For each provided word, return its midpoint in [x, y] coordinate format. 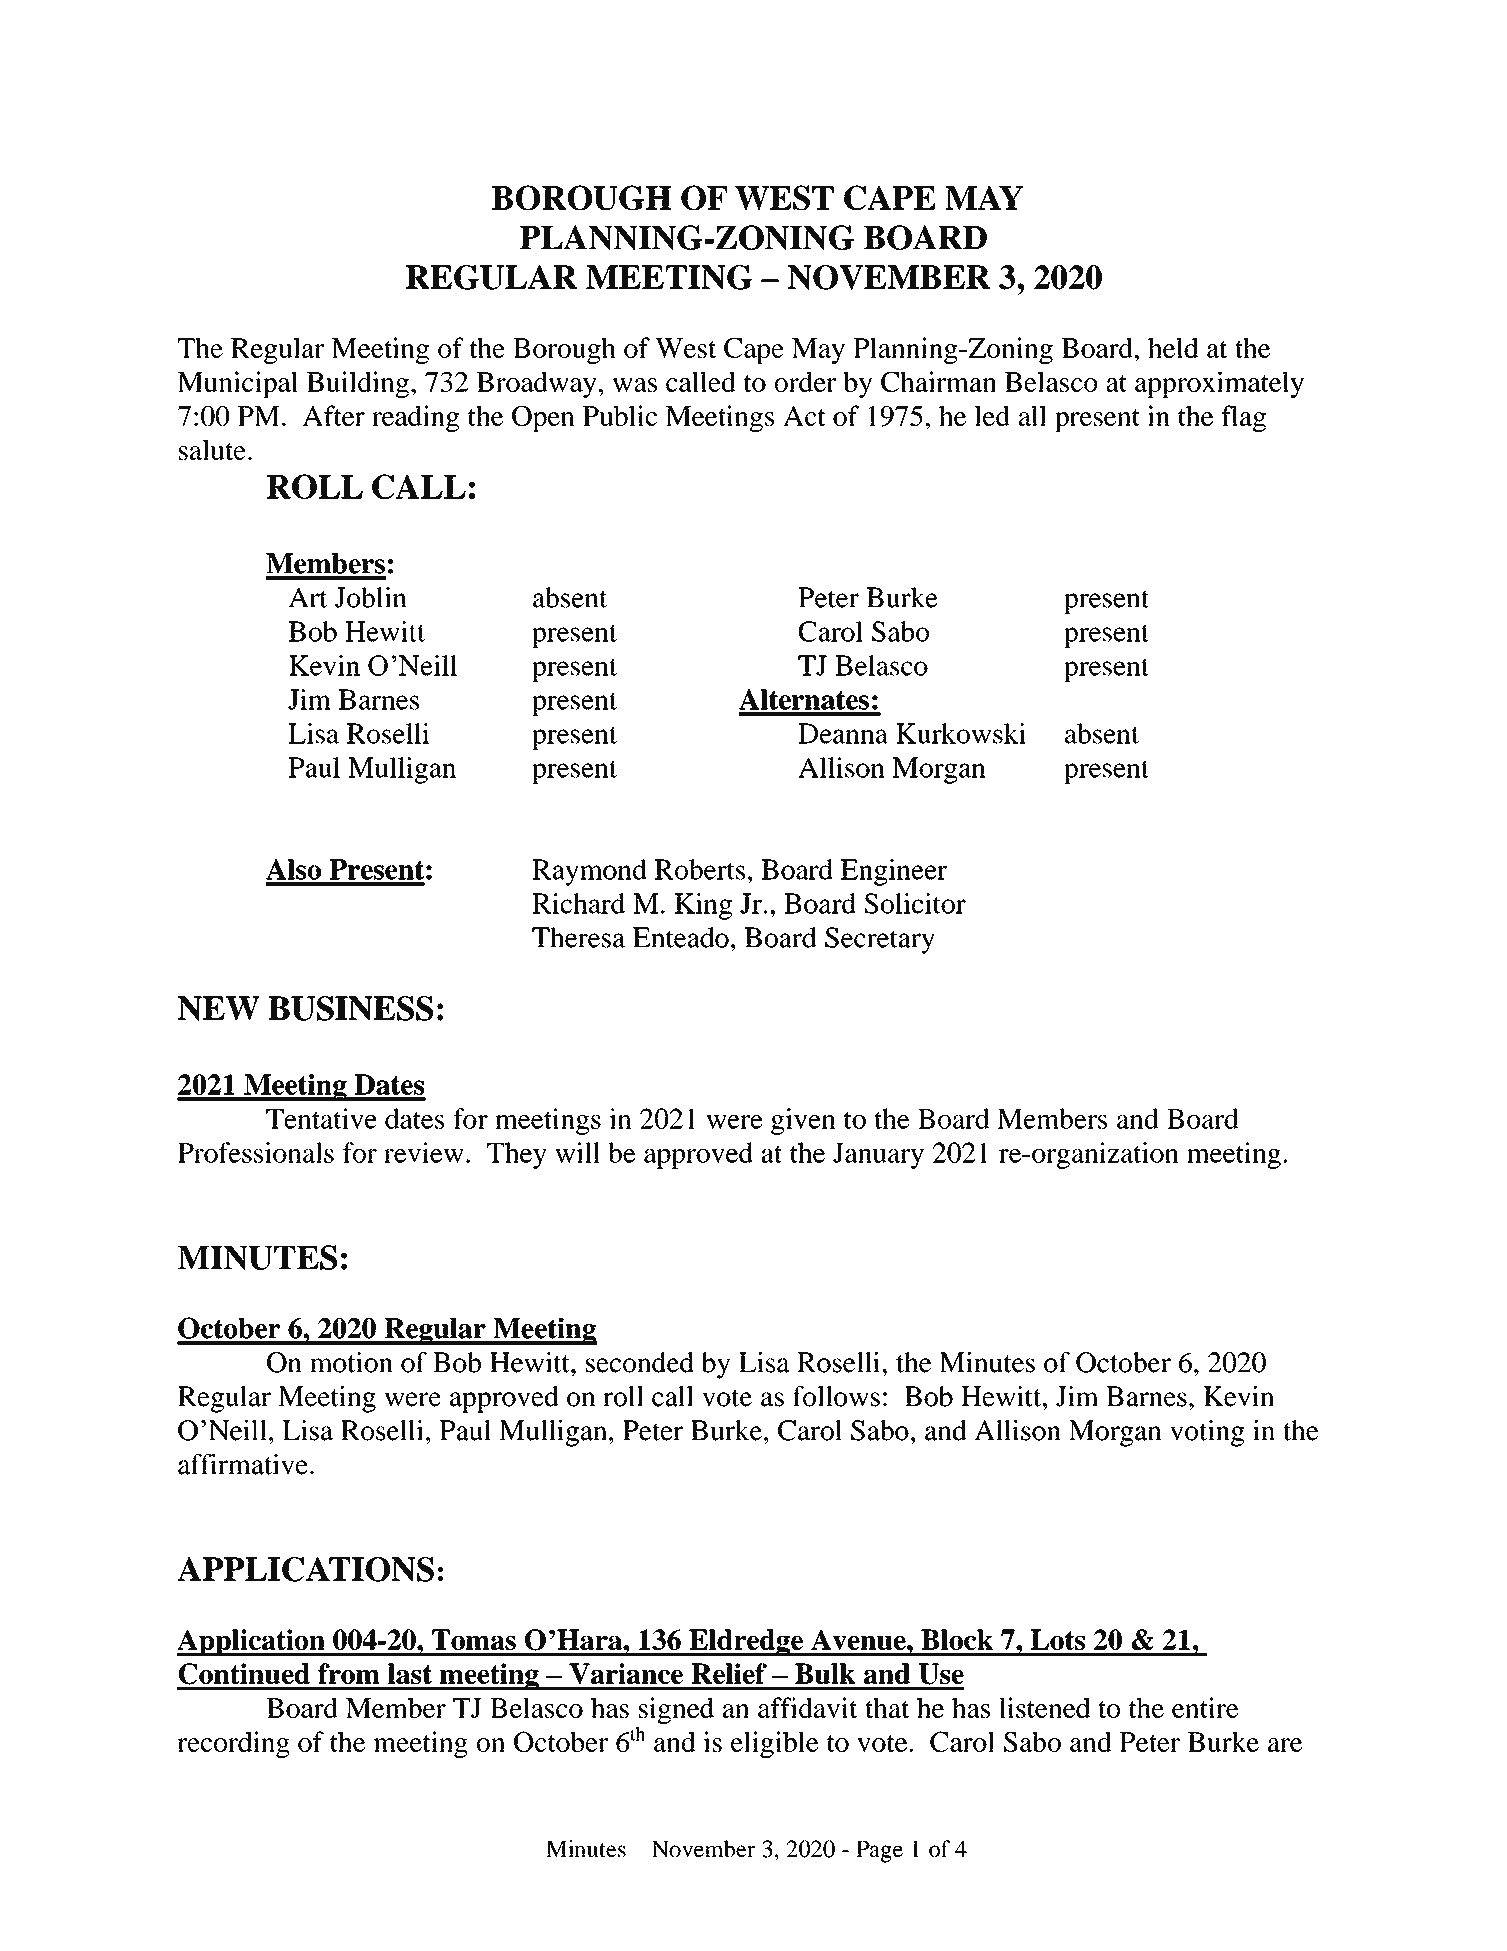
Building [358, 384]
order [805, 381]
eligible [775, 1744]
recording [233, 1744]
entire [1205, 1707]
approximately [1219, 384]
